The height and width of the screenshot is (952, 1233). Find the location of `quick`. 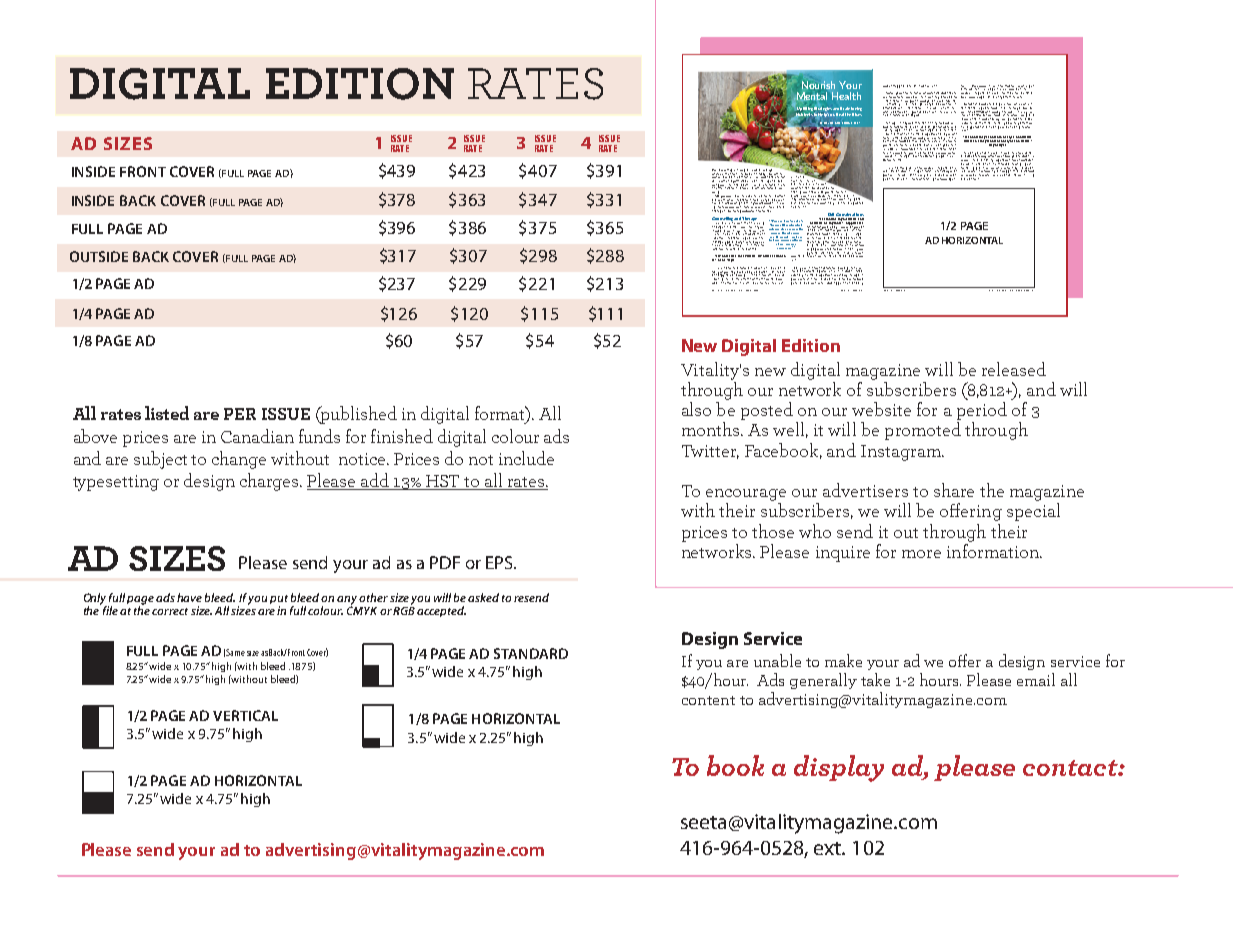

quick is located at coordinates (929, 110).
